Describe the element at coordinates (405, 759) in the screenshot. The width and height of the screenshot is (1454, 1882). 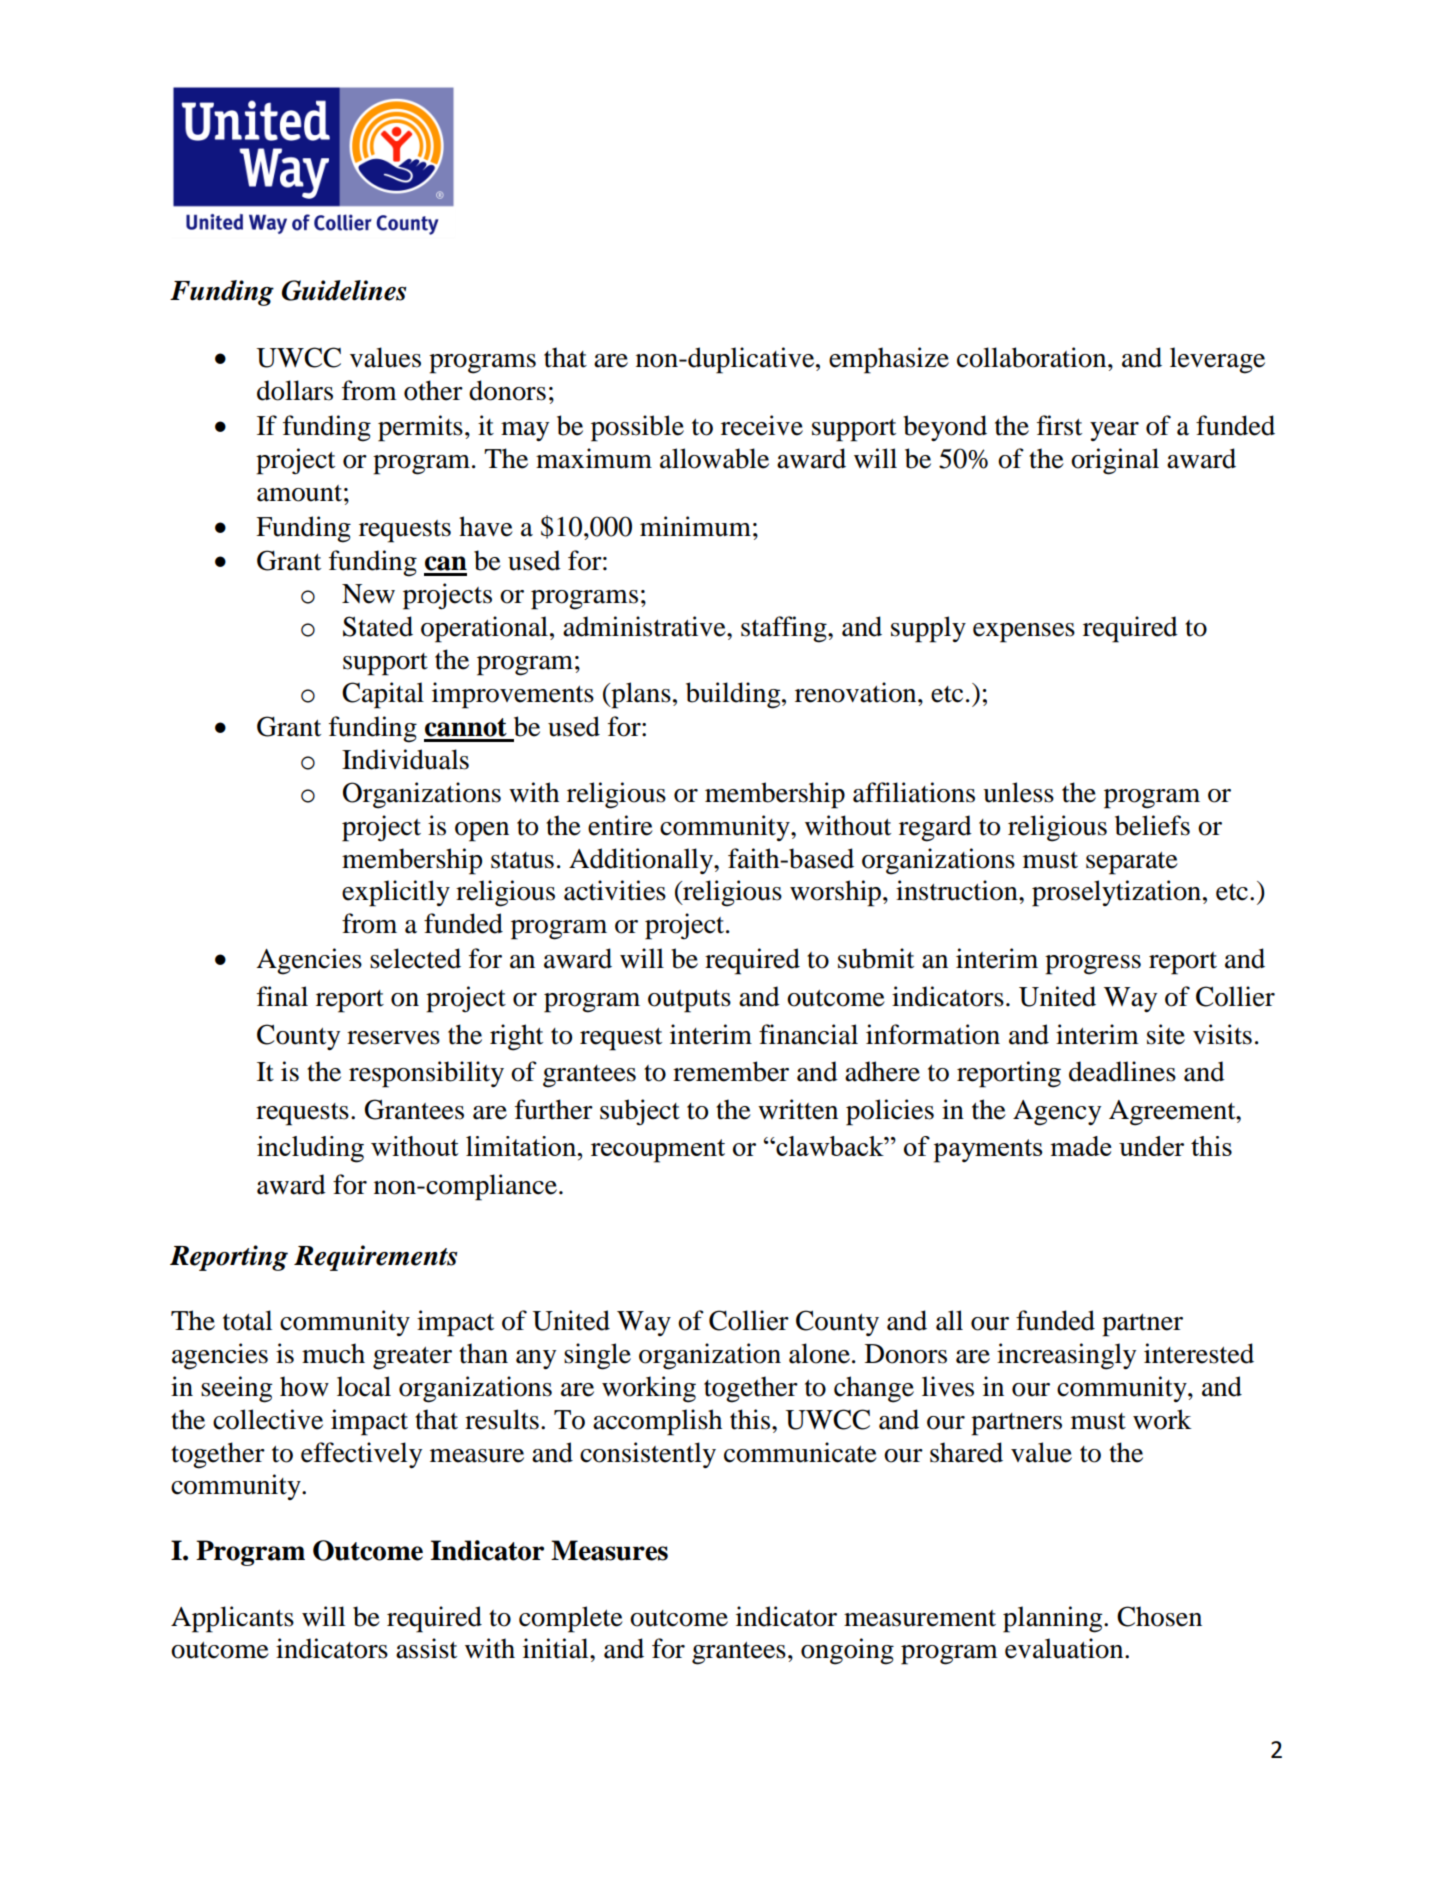
I see `Individuals` at that location.
